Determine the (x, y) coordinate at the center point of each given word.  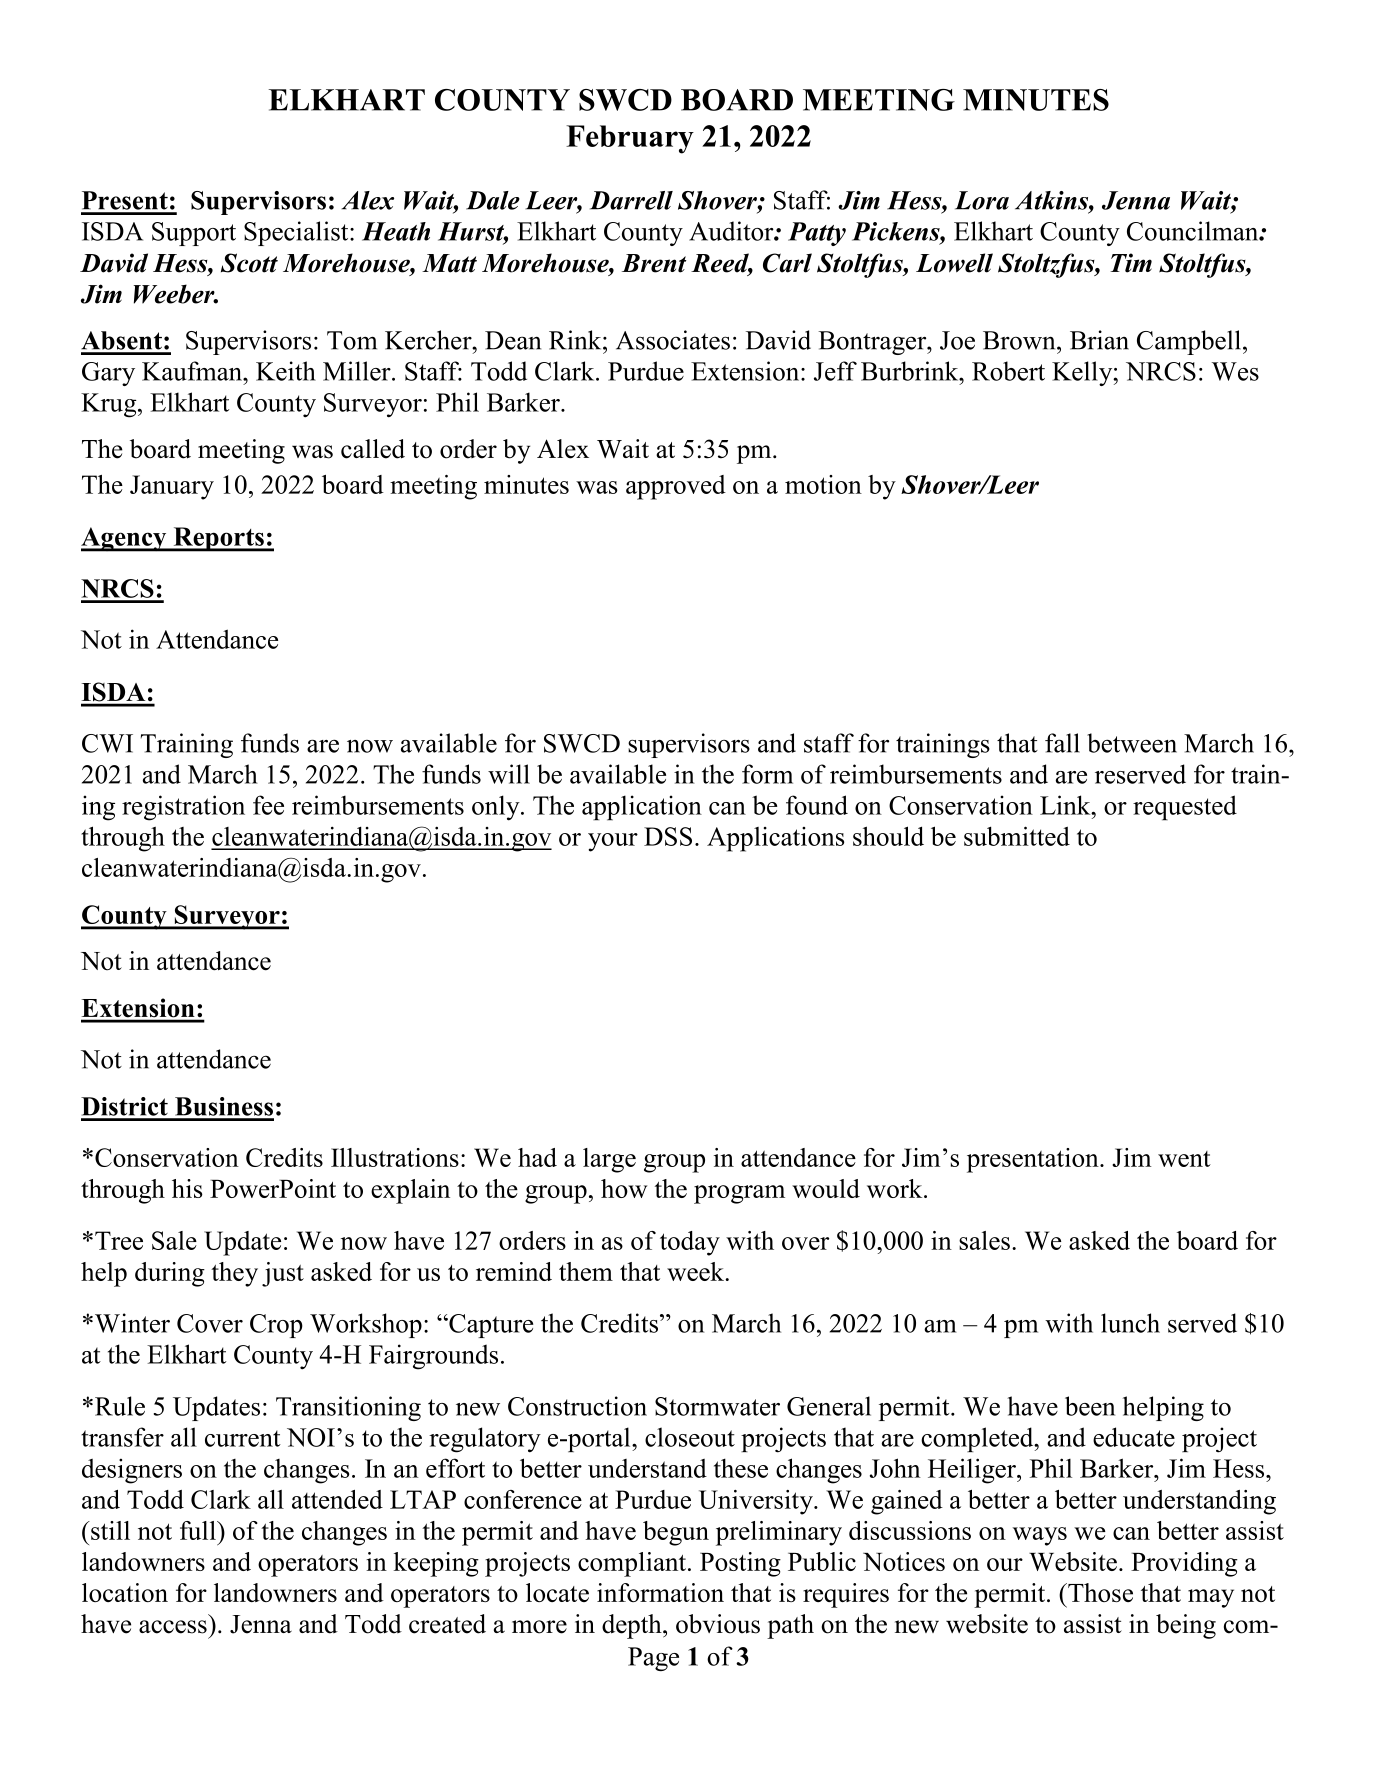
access (173, 1627)
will (509, 774)
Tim (1131, 263)
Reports (218, 539)
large (609, 1160)
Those (1099, 1592)
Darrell (631, 200)
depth (633, 1626)
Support (194, 234)
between (1132, 743)
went (1184, 1159)
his (187, 1188)
